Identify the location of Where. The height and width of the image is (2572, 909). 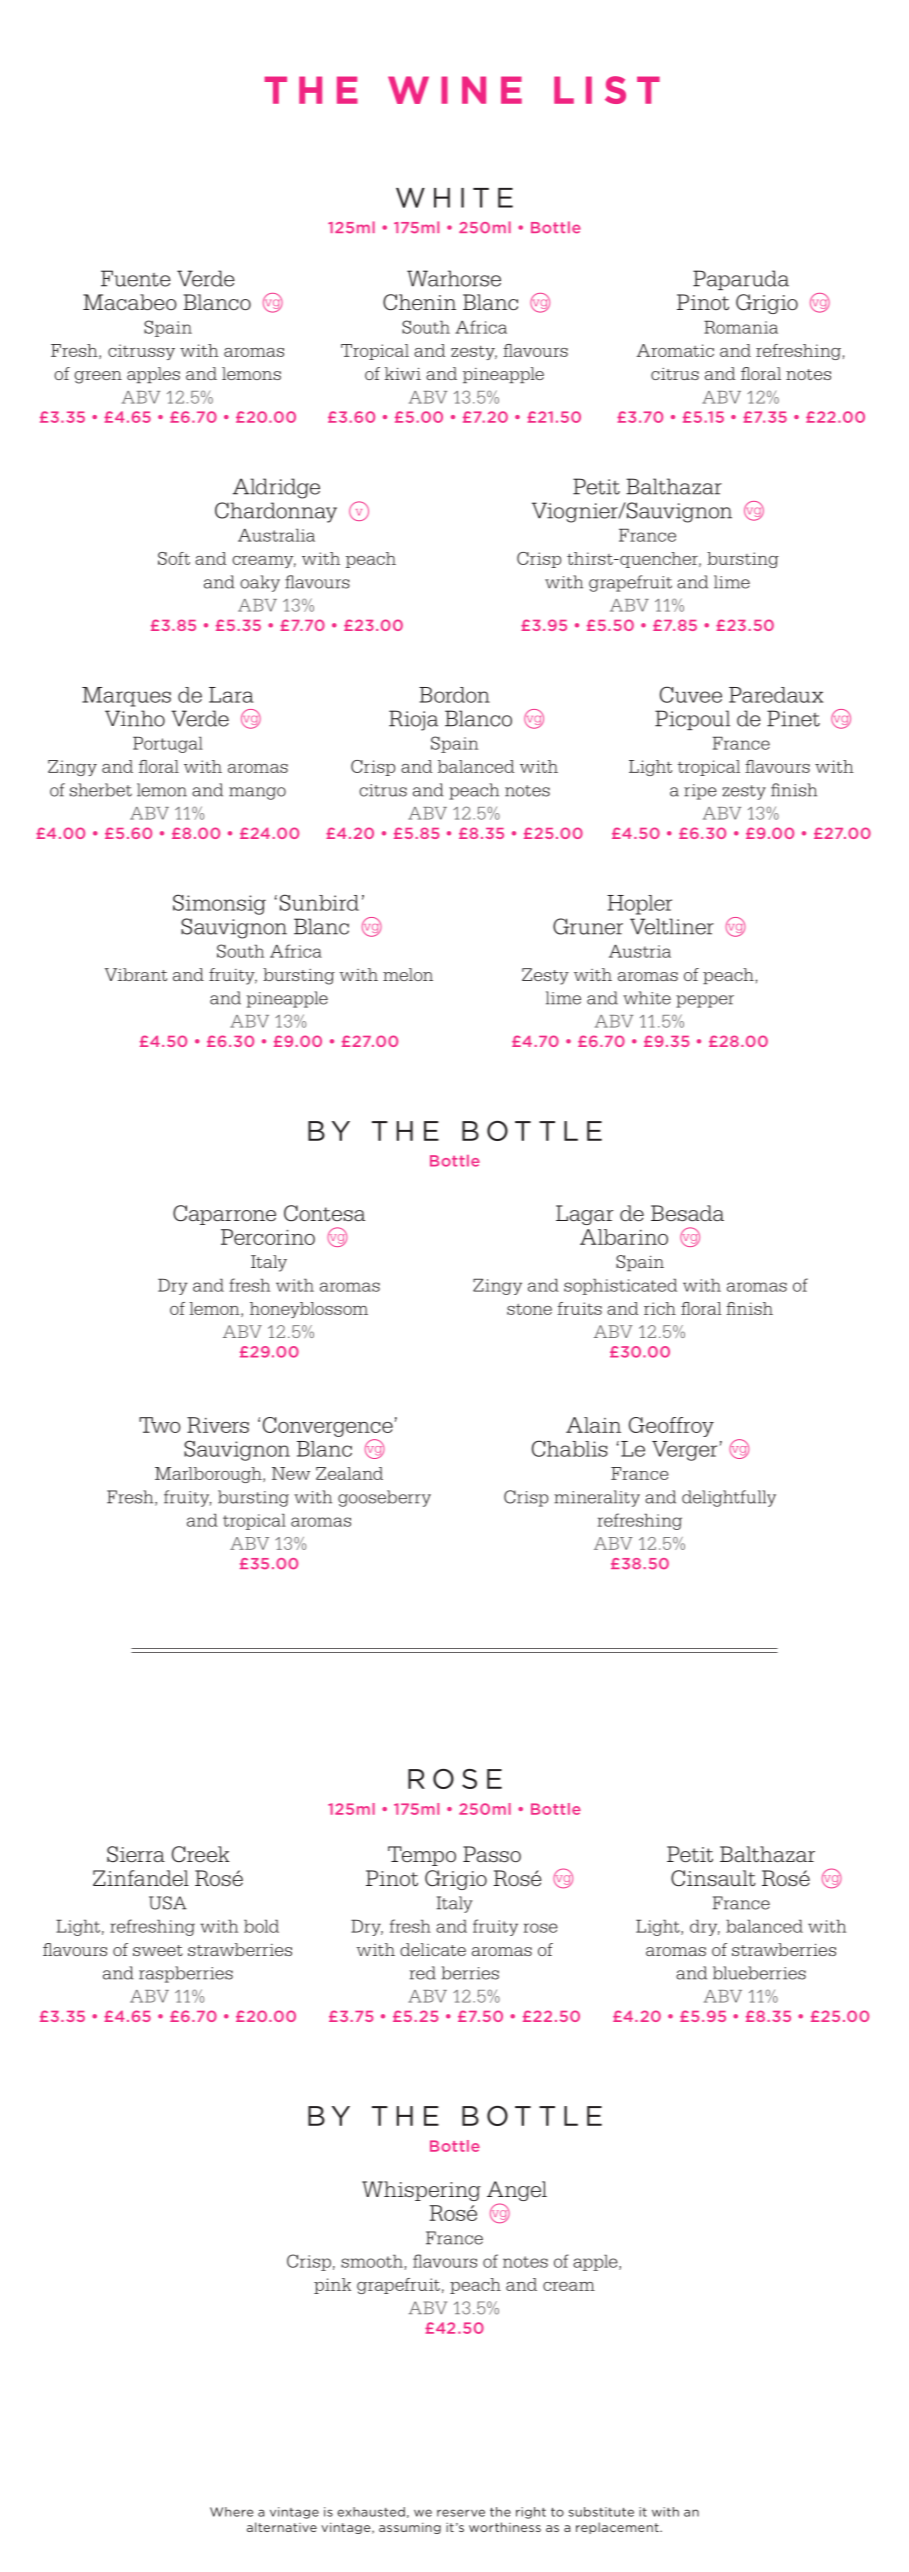
(231, 2512).
